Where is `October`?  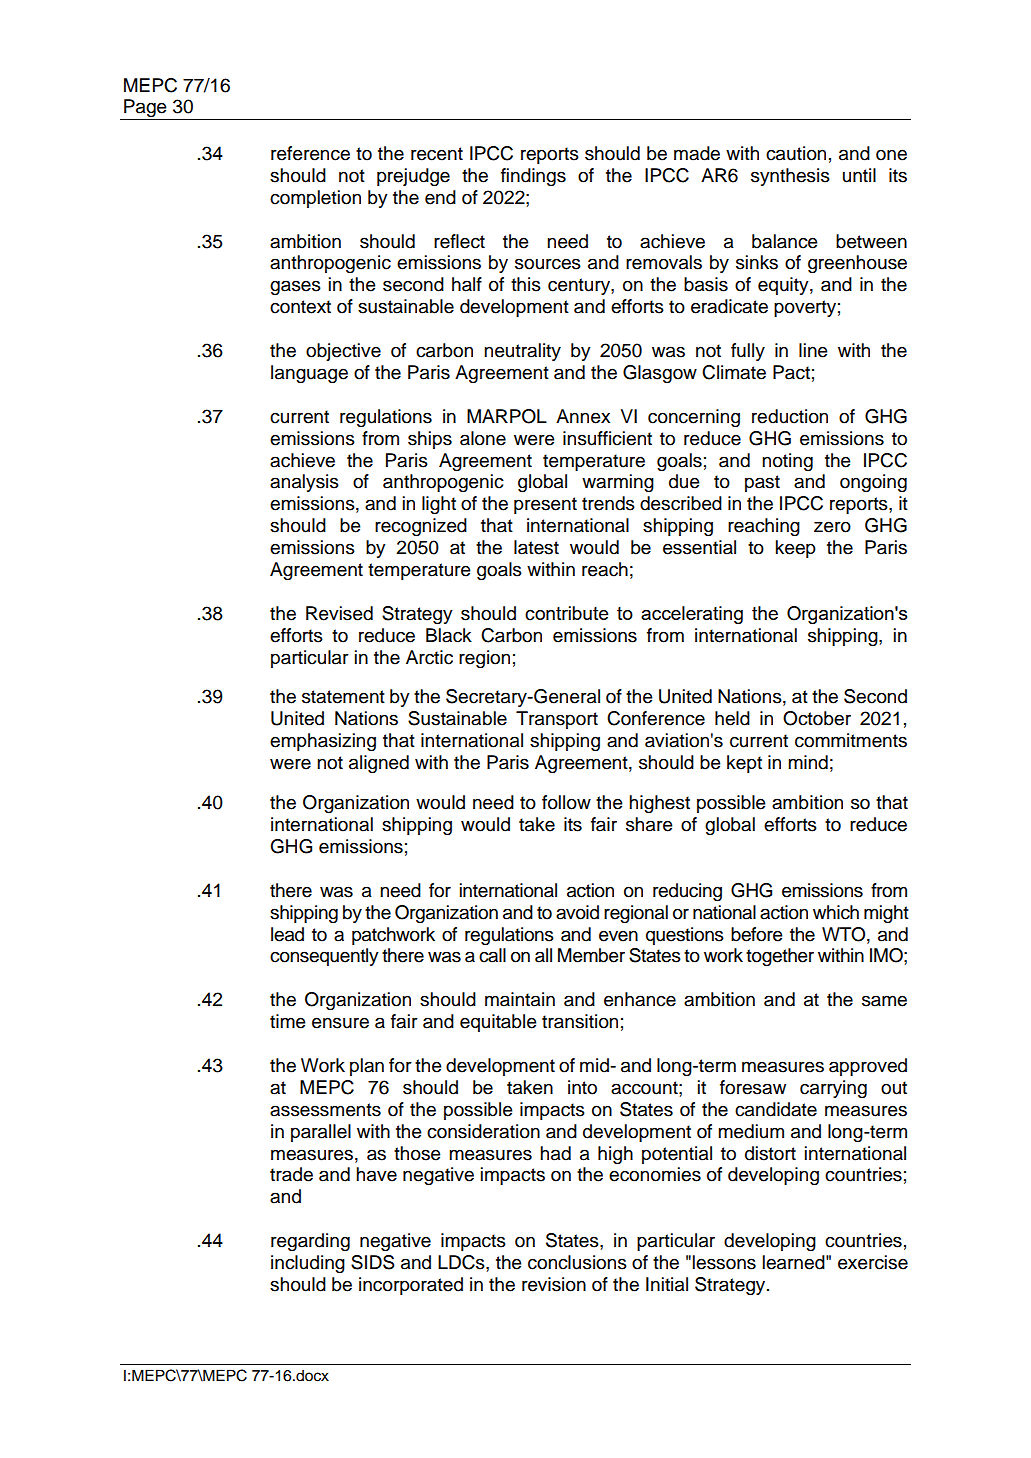 October is located at coordinates (817, 718).
